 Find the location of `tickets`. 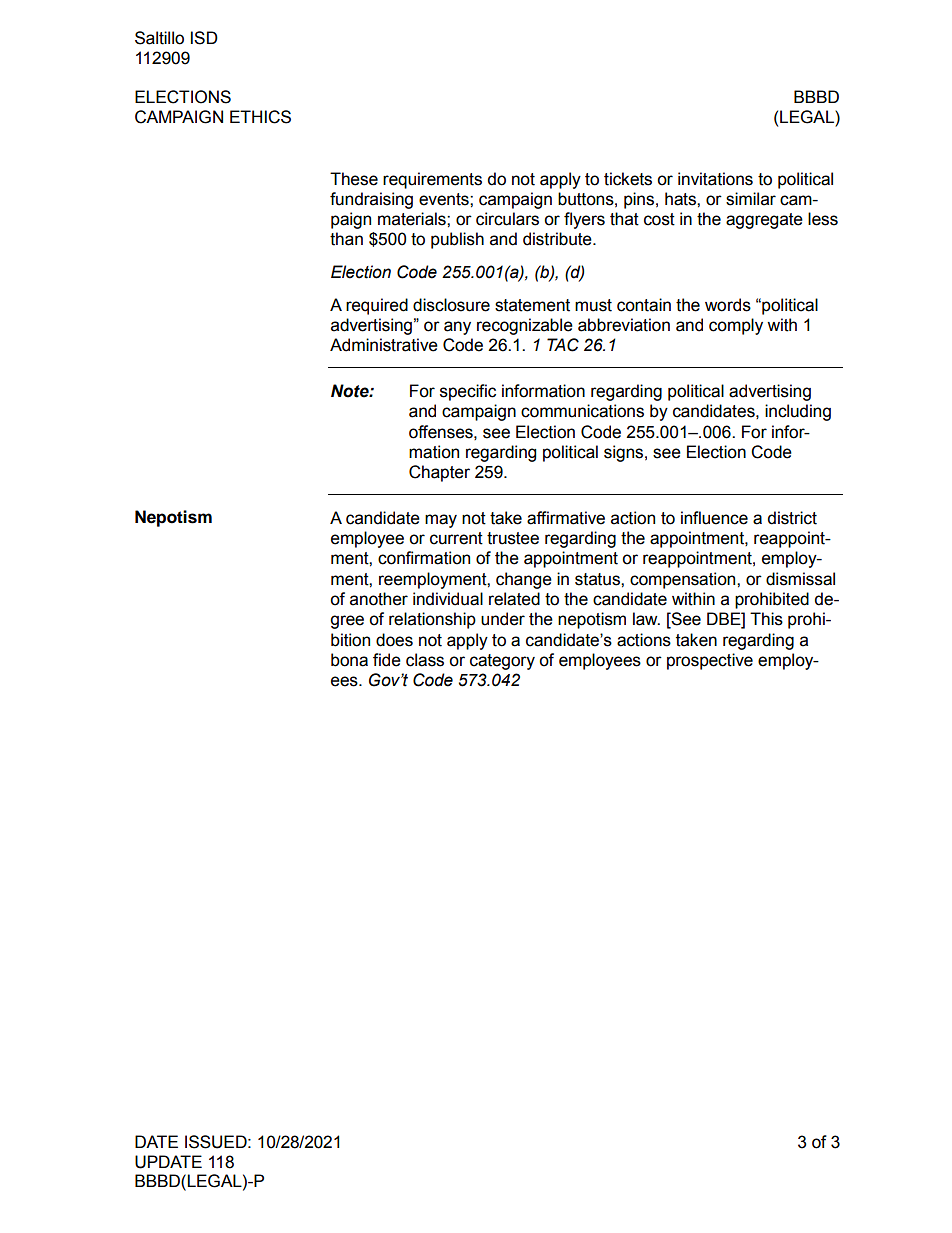

tickets is located at coordinates (628, 179).
